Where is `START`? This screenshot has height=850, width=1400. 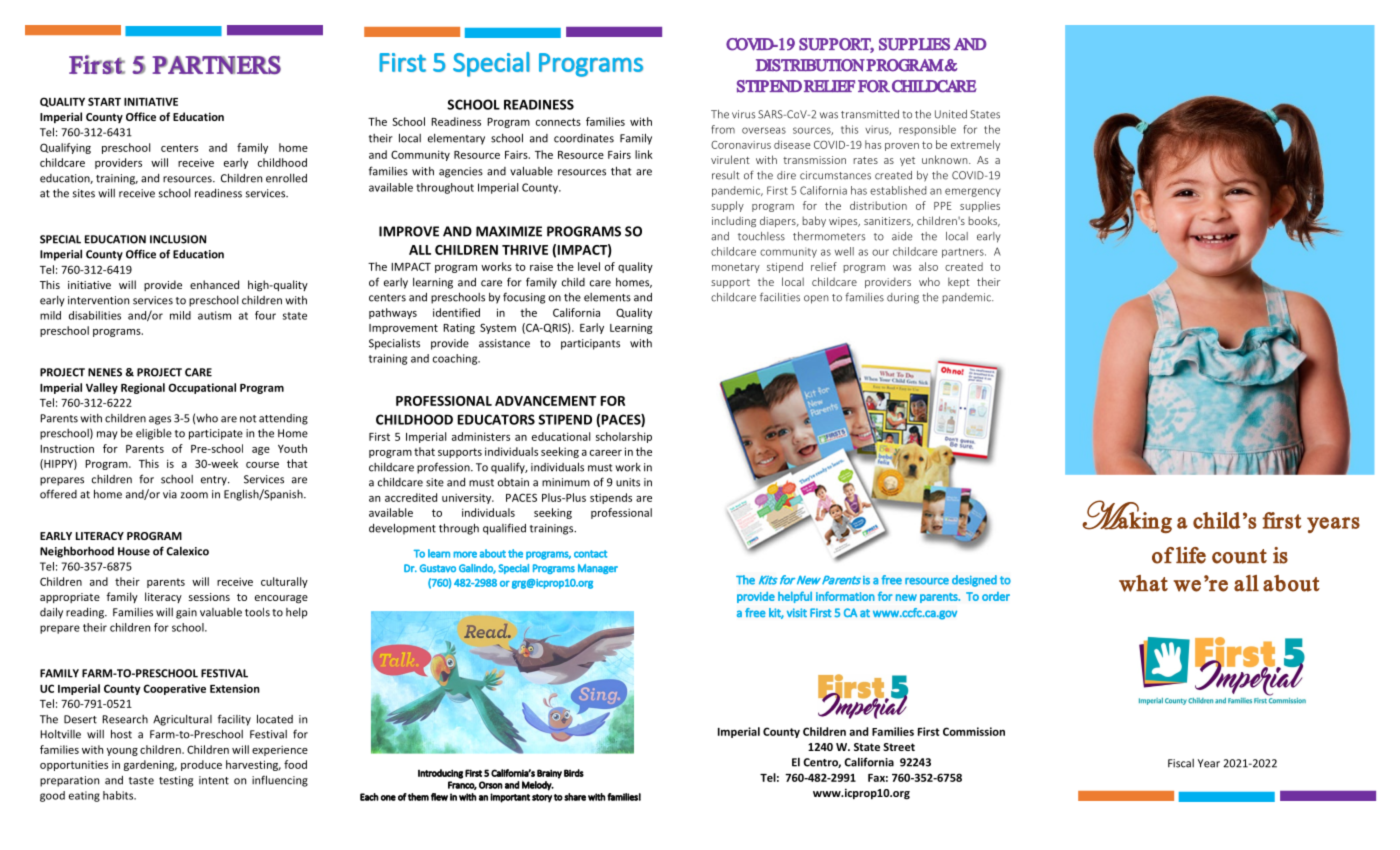
START is located at coordinates (104, 101).
